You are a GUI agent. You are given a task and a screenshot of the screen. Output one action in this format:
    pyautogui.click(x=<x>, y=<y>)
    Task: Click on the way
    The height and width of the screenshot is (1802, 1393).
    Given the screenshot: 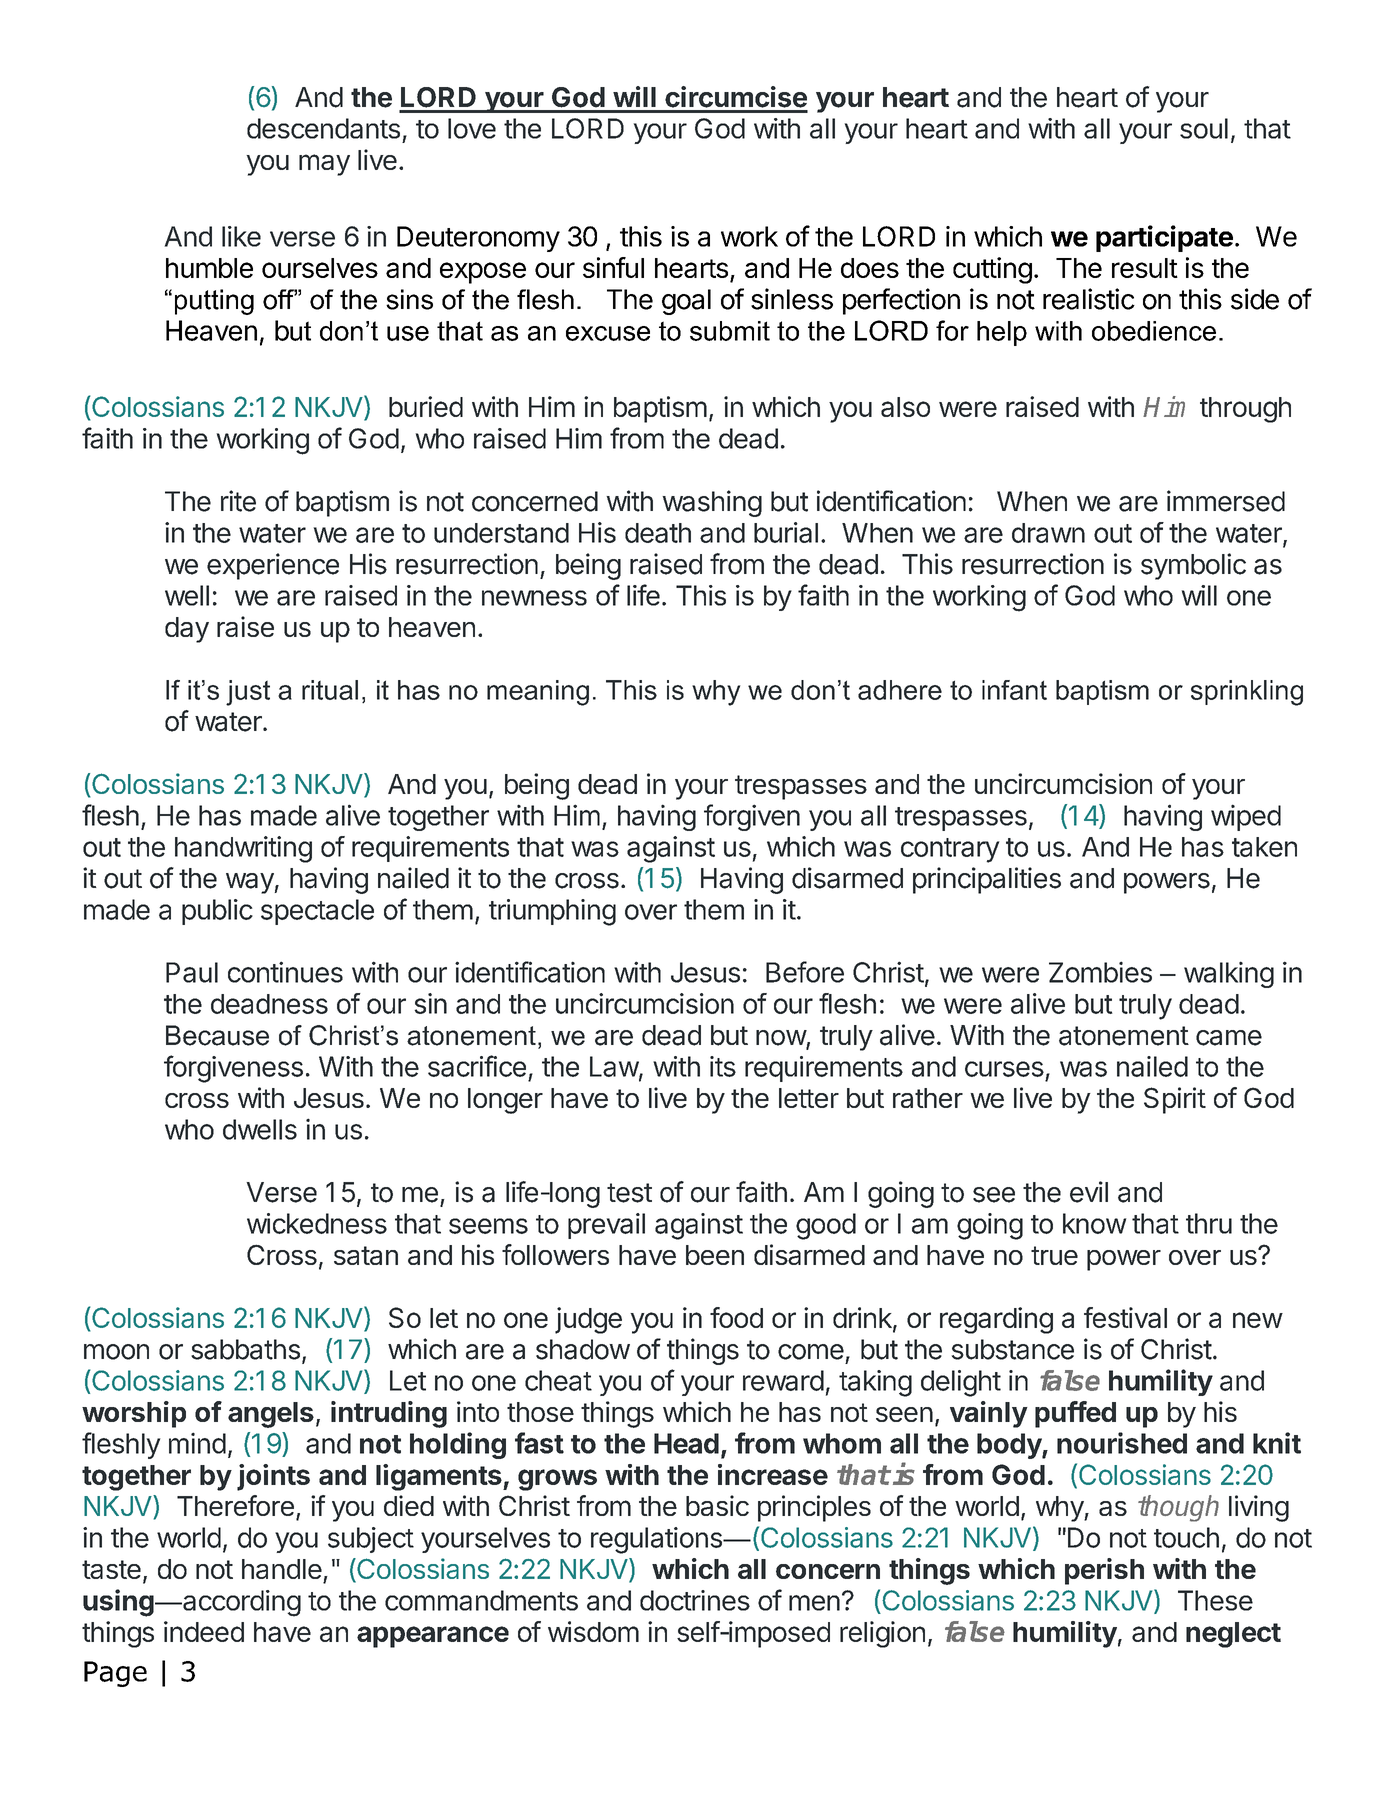 What is the action you would take?
    pyautogui.click(x=250, y=883)
